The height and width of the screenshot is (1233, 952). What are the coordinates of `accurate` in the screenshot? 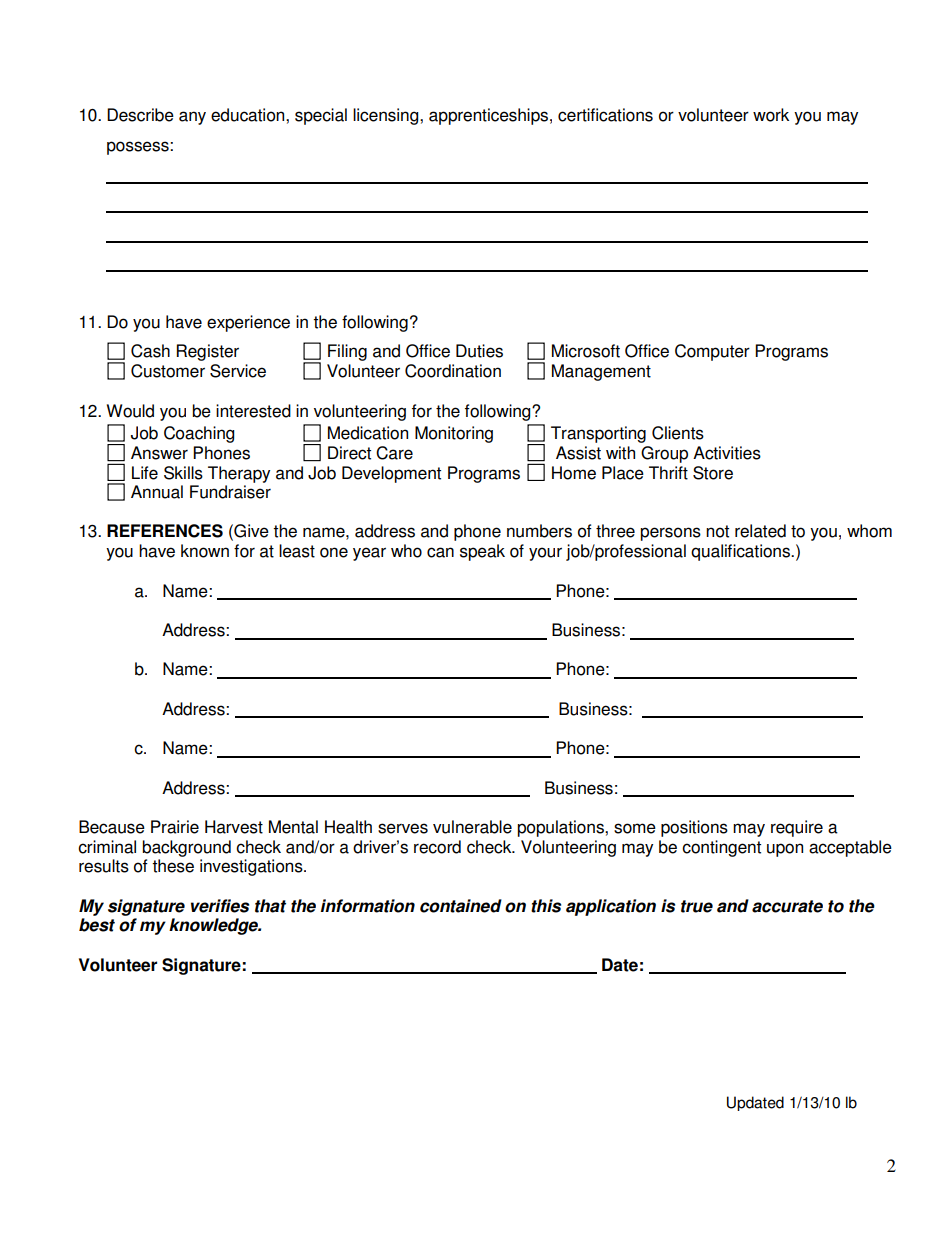 It's located at (787, 906).
